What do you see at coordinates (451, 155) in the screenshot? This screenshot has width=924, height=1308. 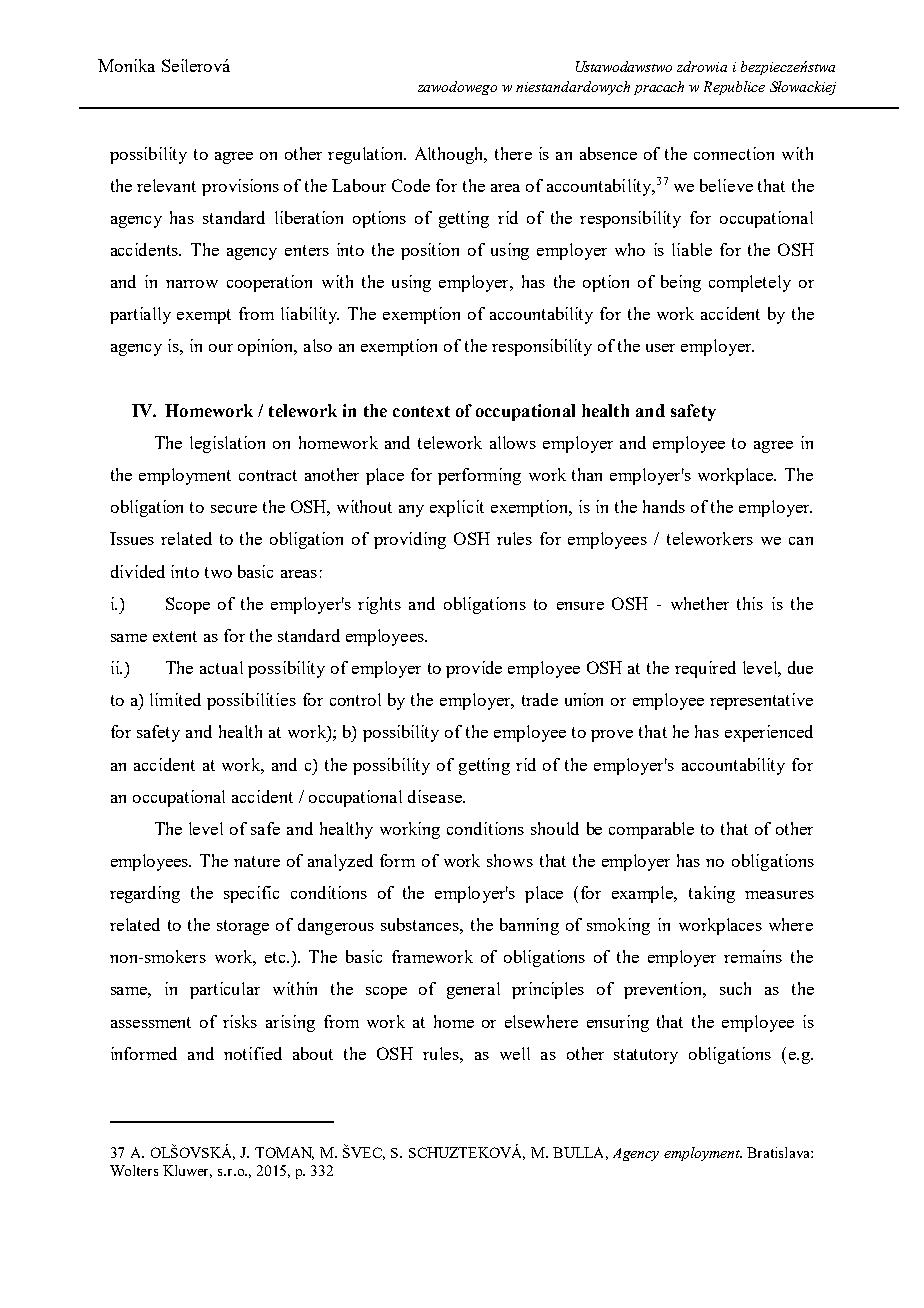 I see `Although` at bounding box center [451, 155].
